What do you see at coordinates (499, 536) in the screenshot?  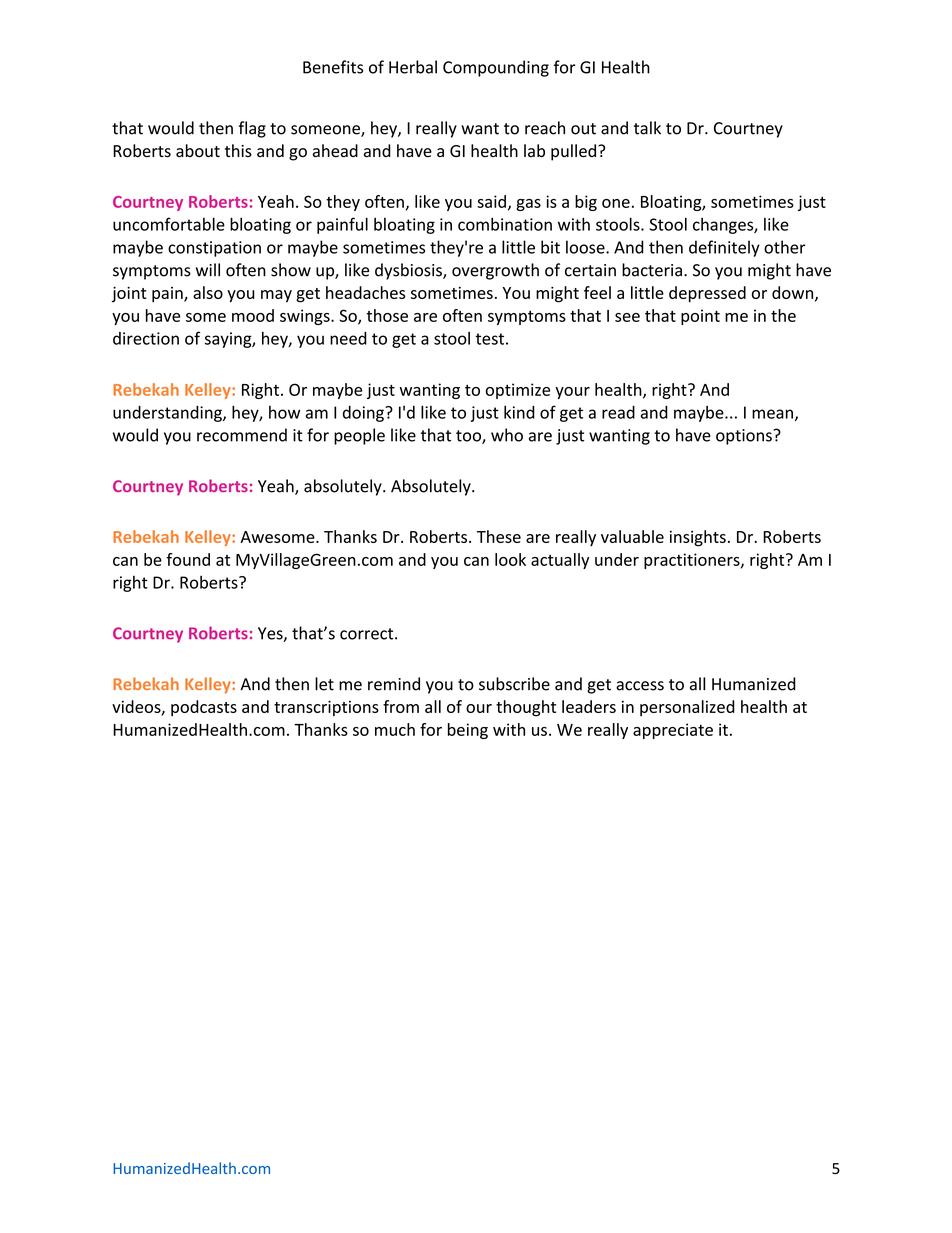 I see `These` at bounding box center [499, 536].
